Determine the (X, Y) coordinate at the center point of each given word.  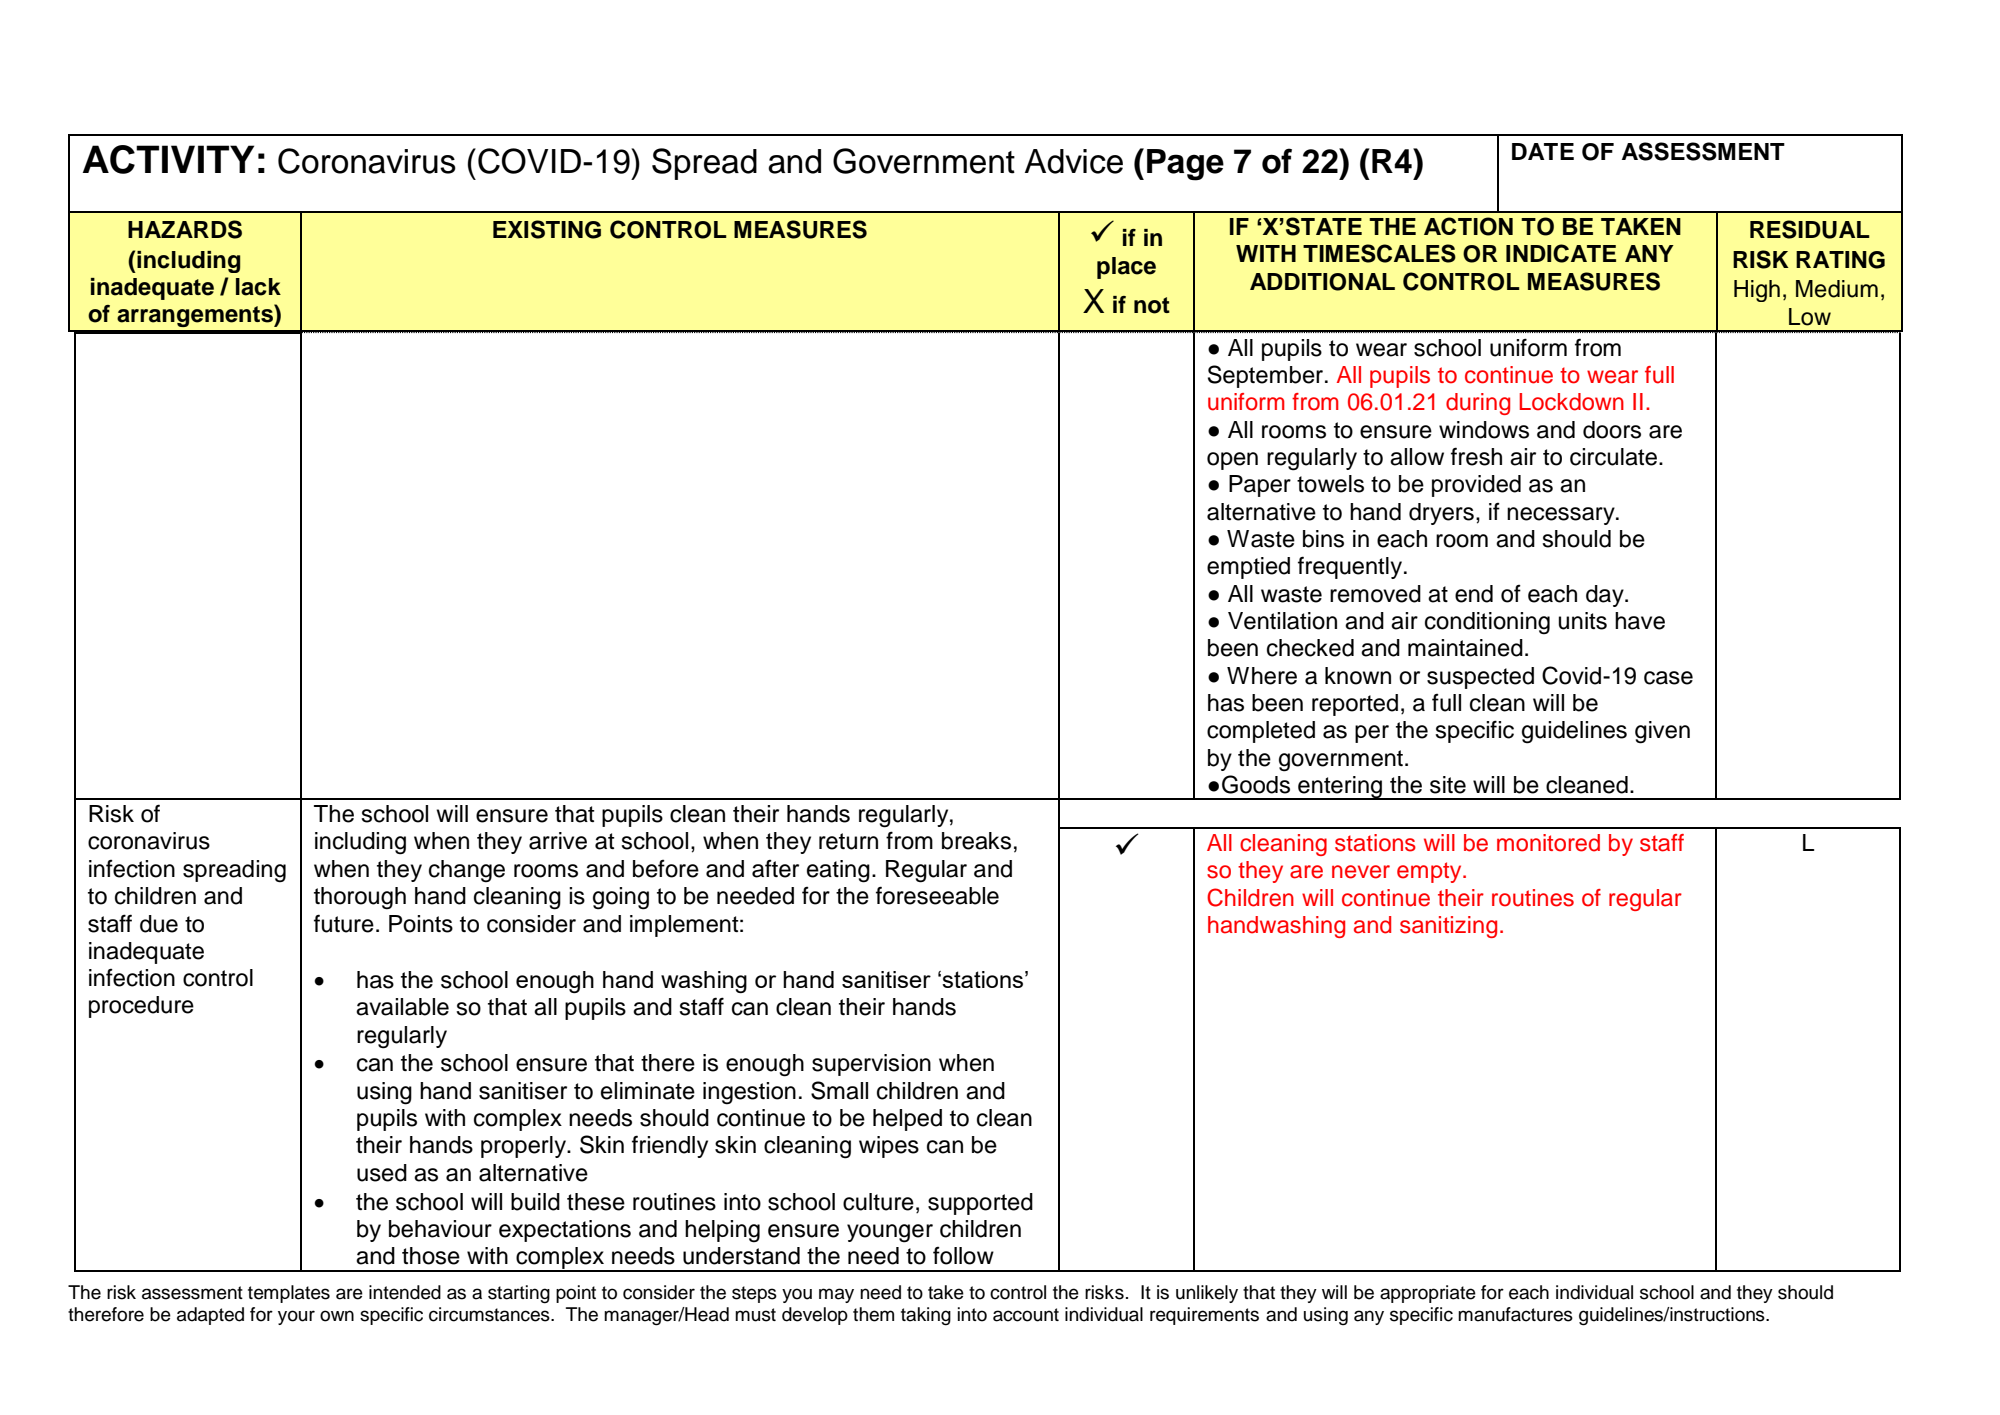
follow (963, 1256)
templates (289, 1294)
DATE (1543, 151)
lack (258, 287)
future (344, 923)
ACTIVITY (168, 159)
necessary (1562, 516)
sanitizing (1448, 927)
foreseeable (937, 895)
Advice (1074, 161)
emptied (1248, 568)
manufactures (1515, 1314)
